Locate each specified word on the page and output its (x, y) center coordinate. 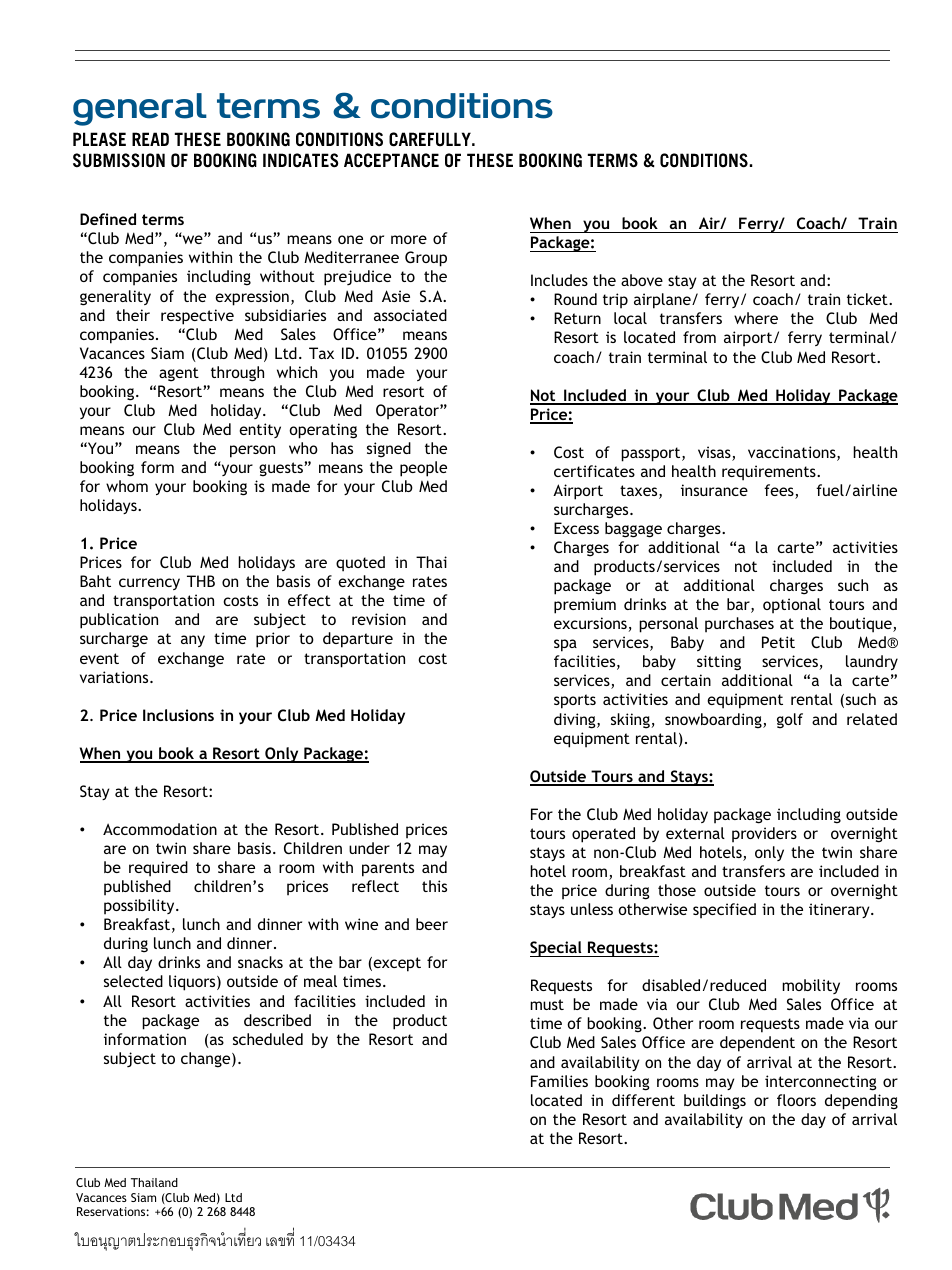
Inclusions (178, 715)
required (158, 869)
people (423, 469)
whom (127, 486)
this (434, 886)
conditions (462, 106)
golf (790, 721)
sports (575, 701)
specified (724, 911)
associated (410, 315)
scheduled (268, 1039)
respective (197, 317)
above (642, 280)
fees (780, 491)
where (756, 318)
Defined (108, 219)
